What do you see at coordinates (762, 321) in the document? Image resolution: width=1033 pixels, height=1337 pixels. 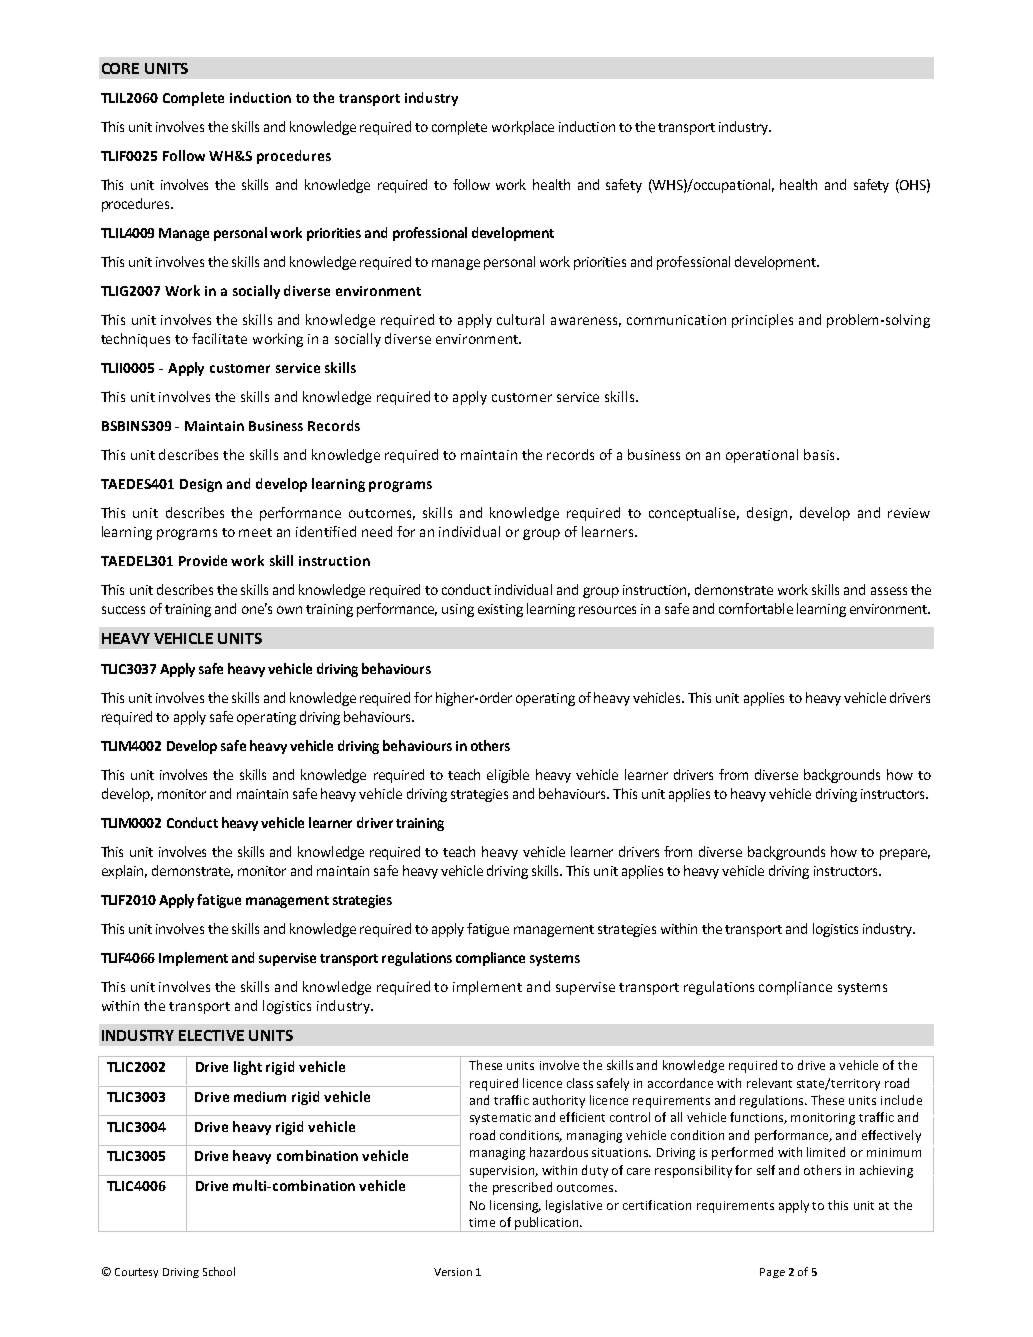 I see `principles` at bounding box center [762, 321].
